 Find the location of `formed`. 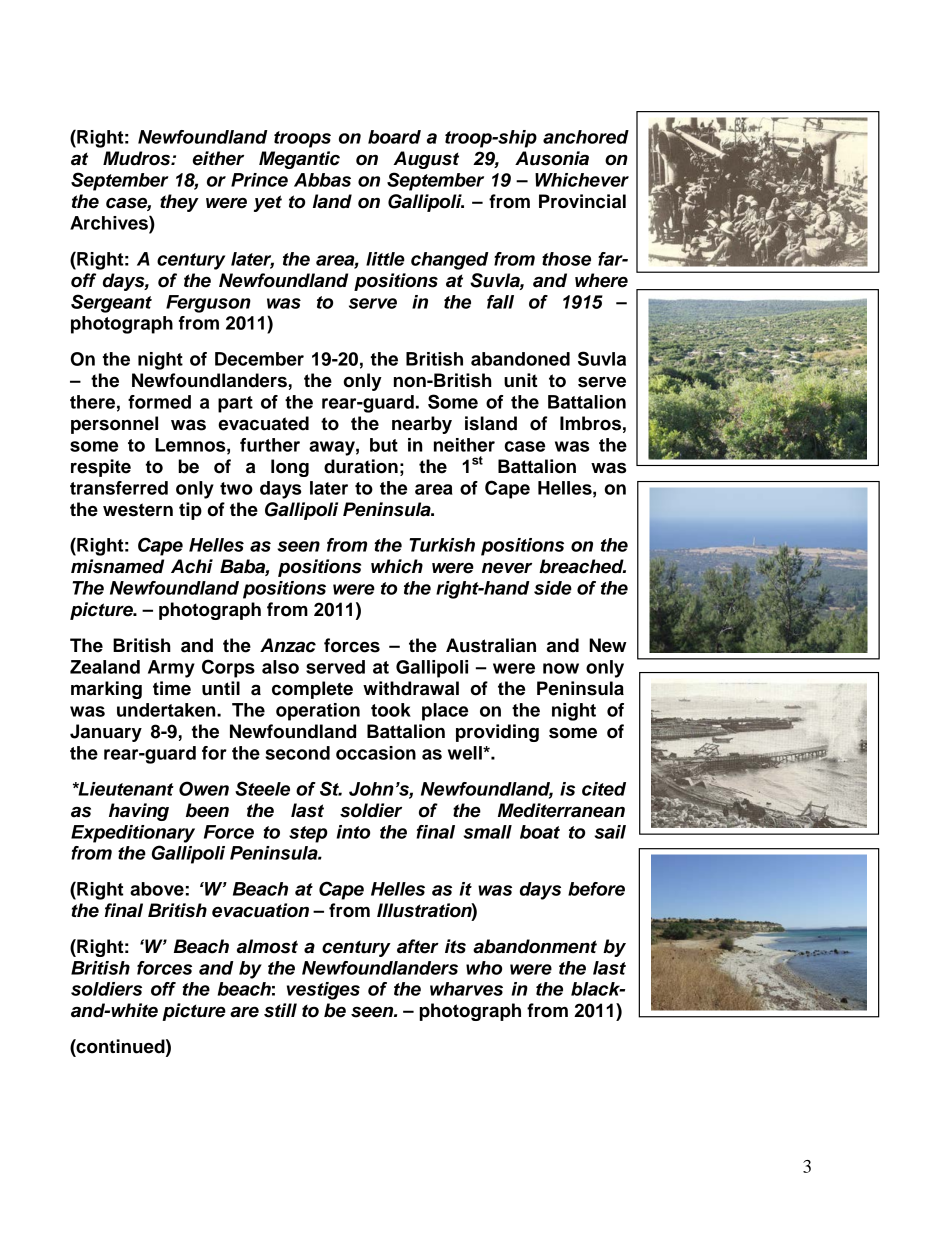

formed is located at coordinates (159, 402).
